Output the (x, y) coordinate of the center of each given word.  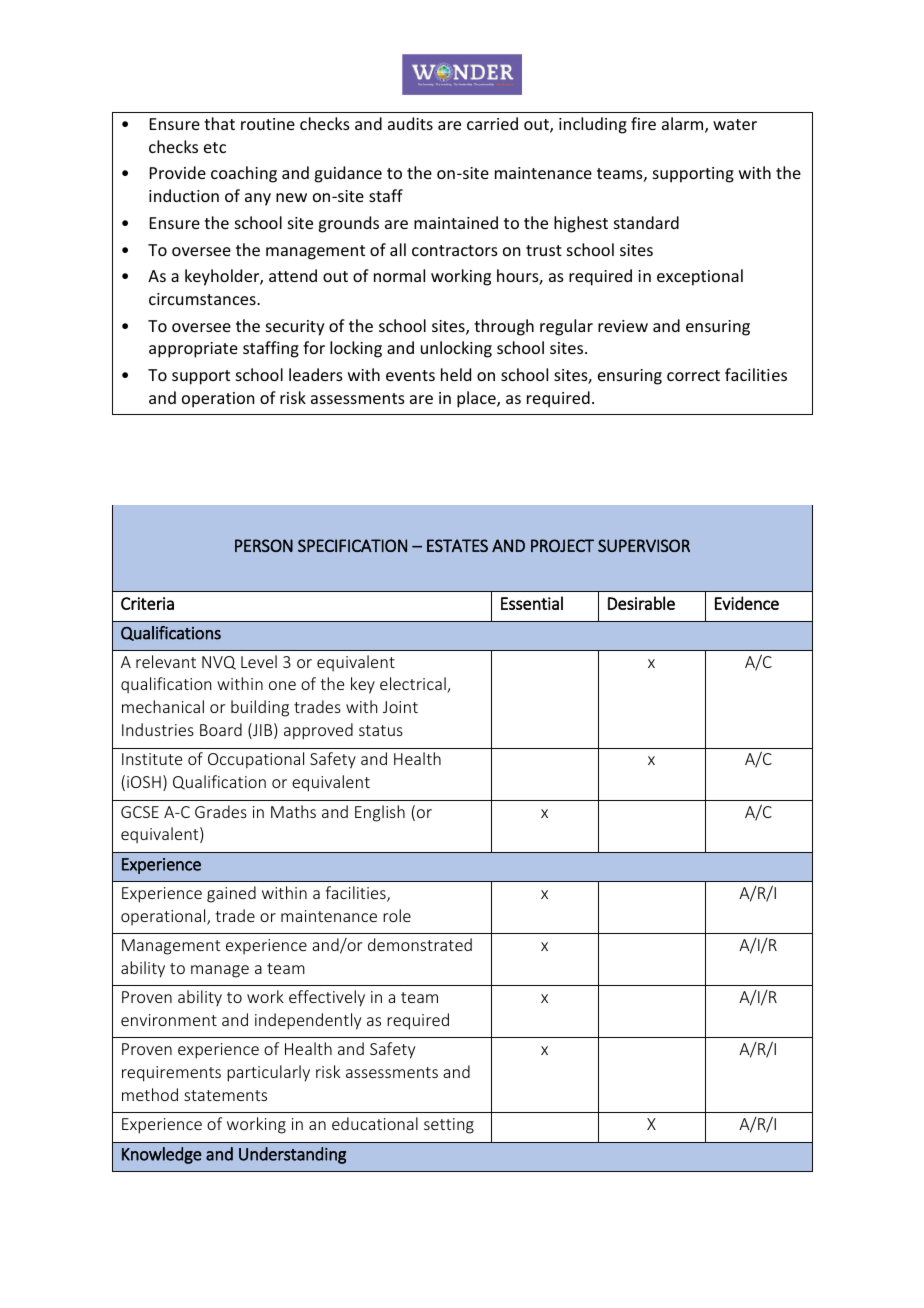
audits (410, 123)
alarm (684, 125)
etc (215, 147)
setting (449, 1126)
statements (225, 1095)
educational (375, 1123)
